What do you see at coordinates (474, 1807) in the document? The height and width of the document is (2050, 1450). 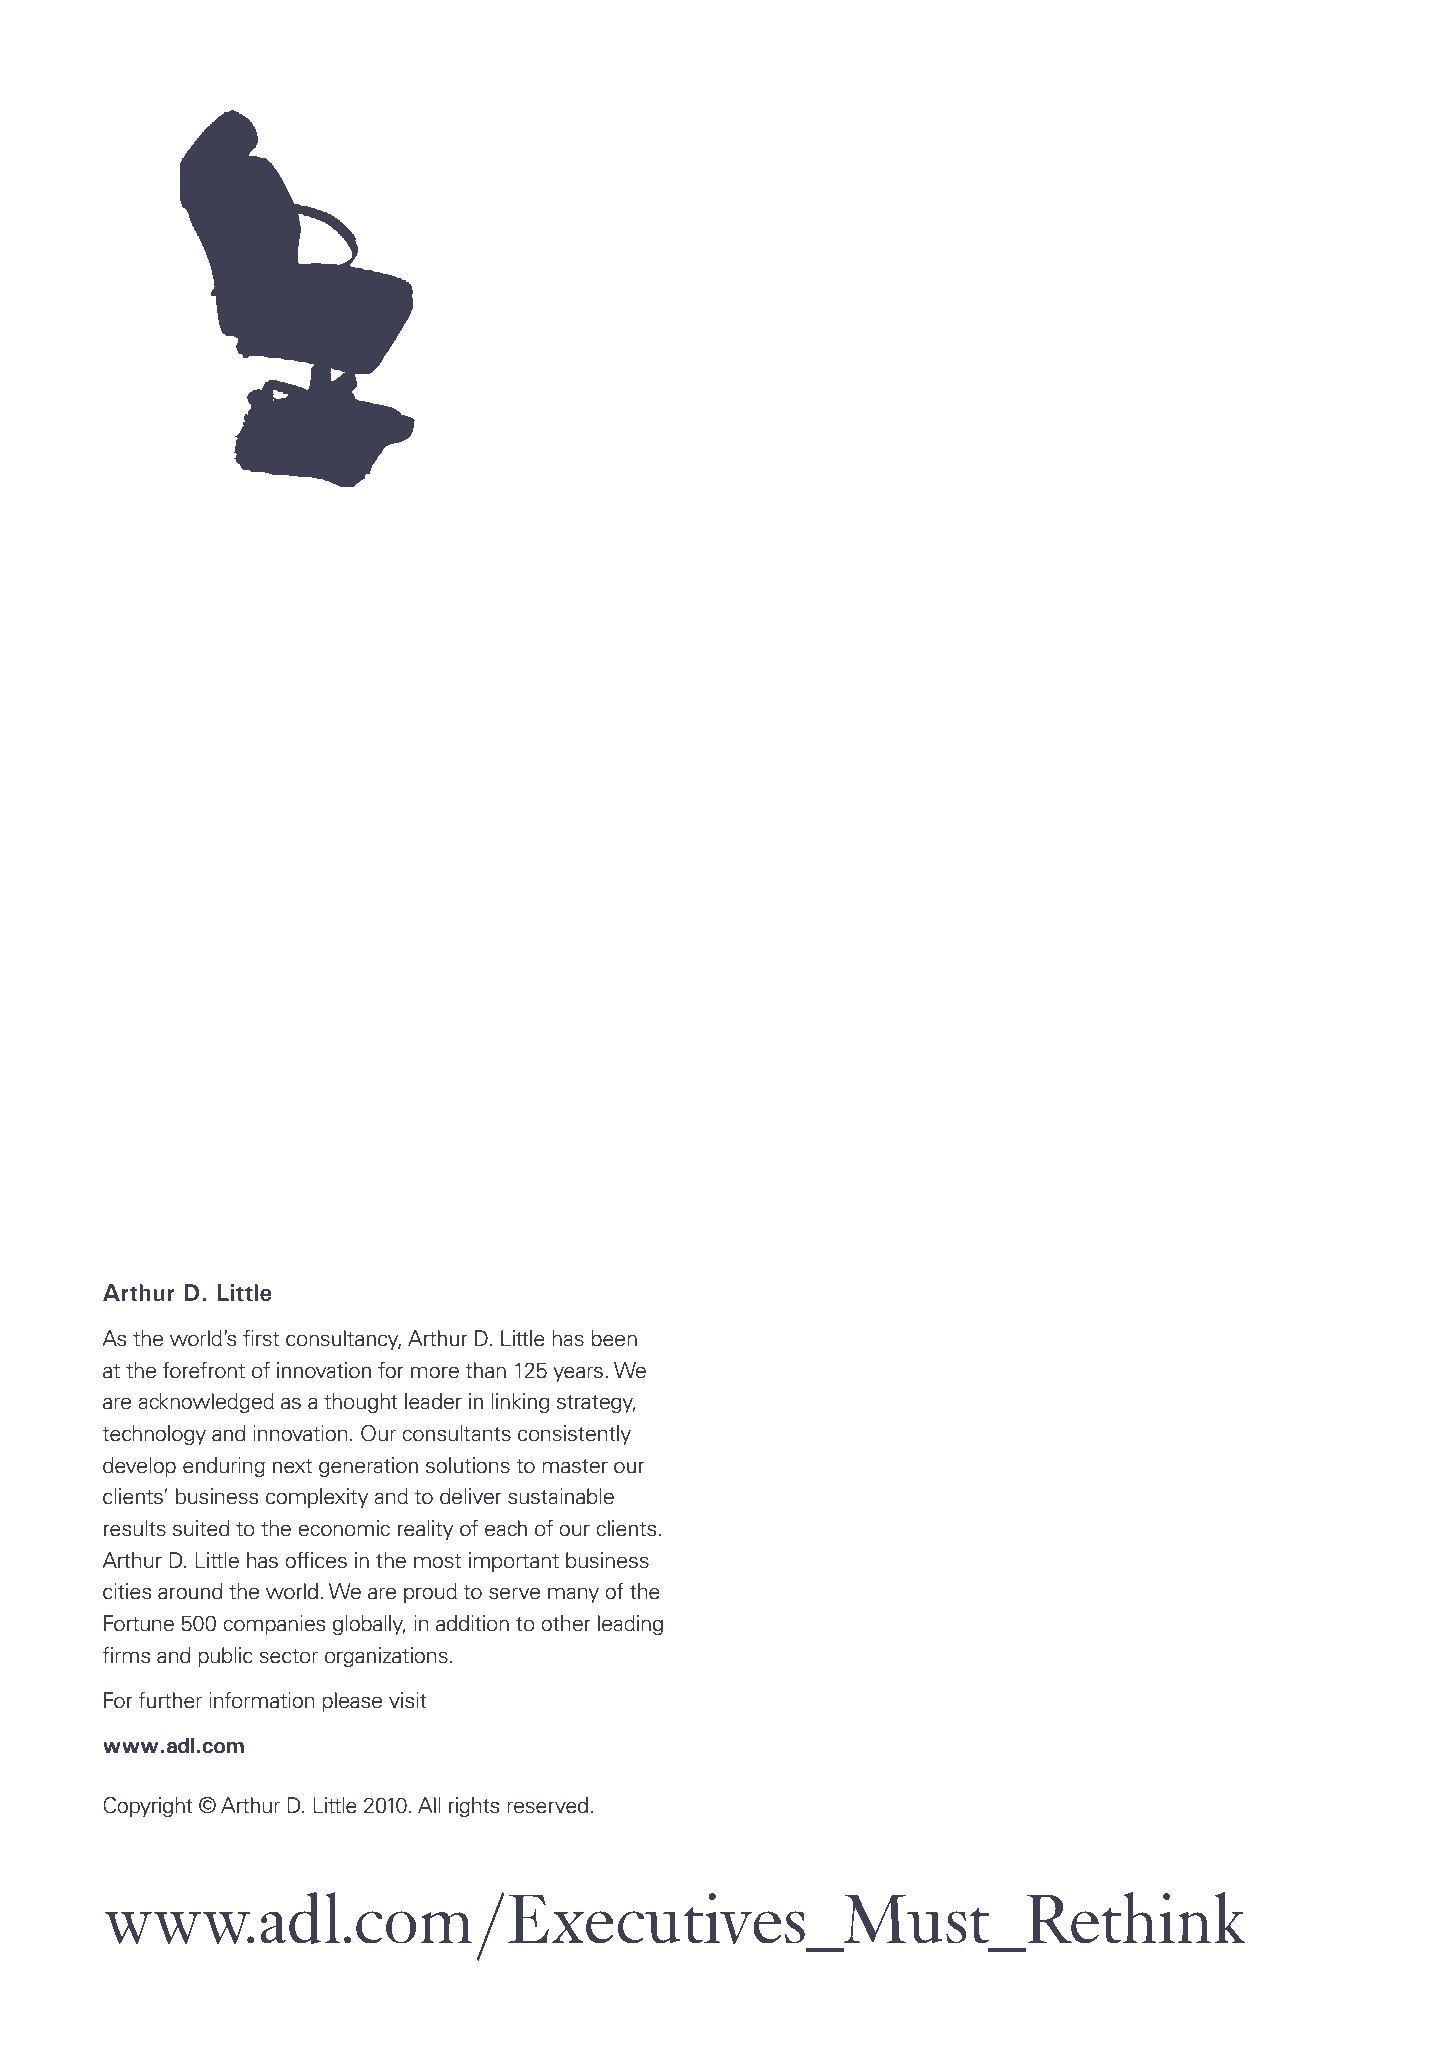 I see `rights` at bounding box center [474, 1807].
